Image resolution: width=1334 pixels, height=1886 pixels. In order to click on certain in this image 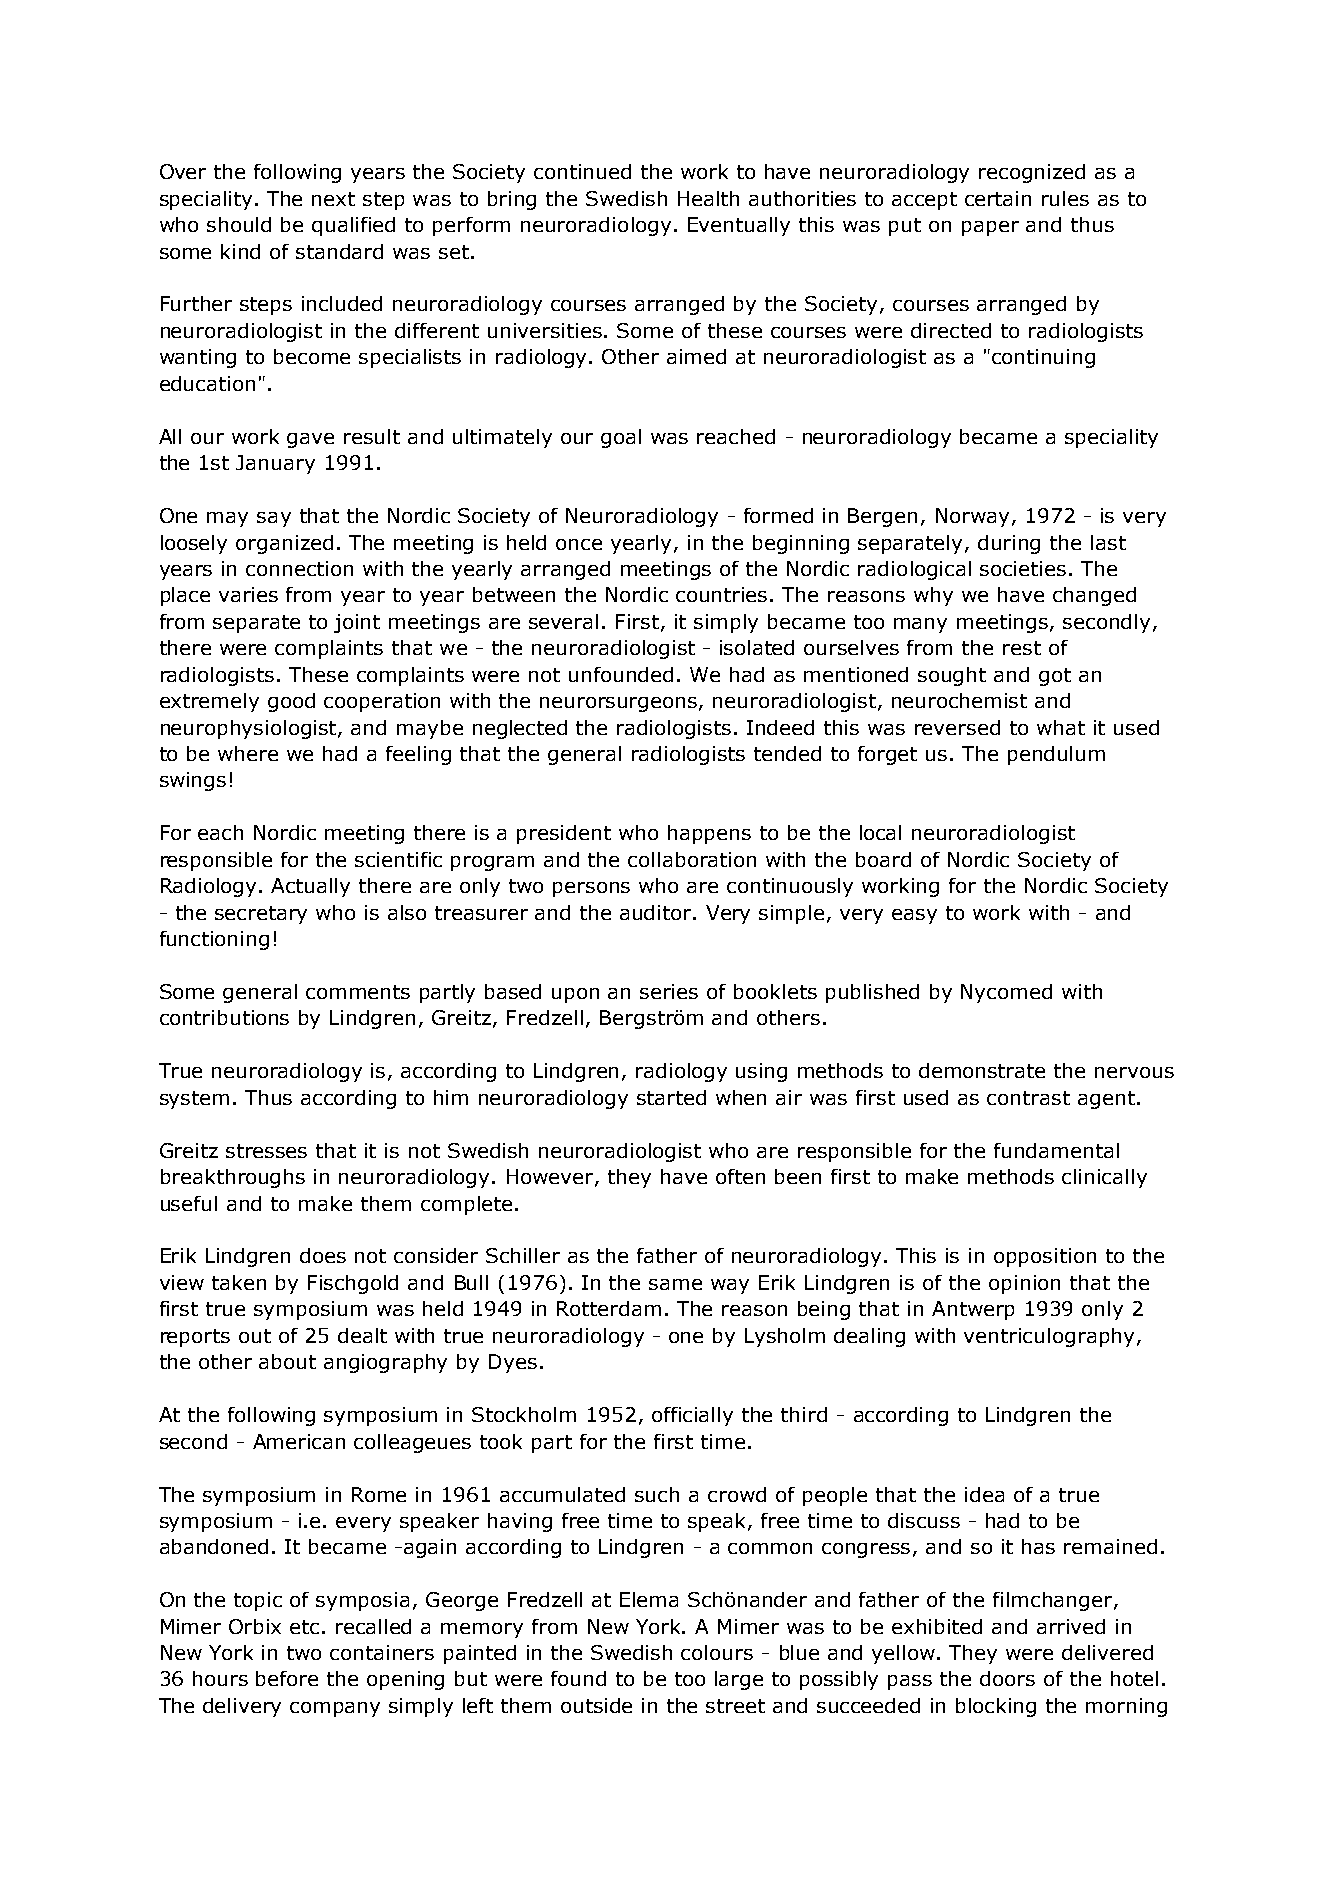, I will do `click(998, 198)`.
